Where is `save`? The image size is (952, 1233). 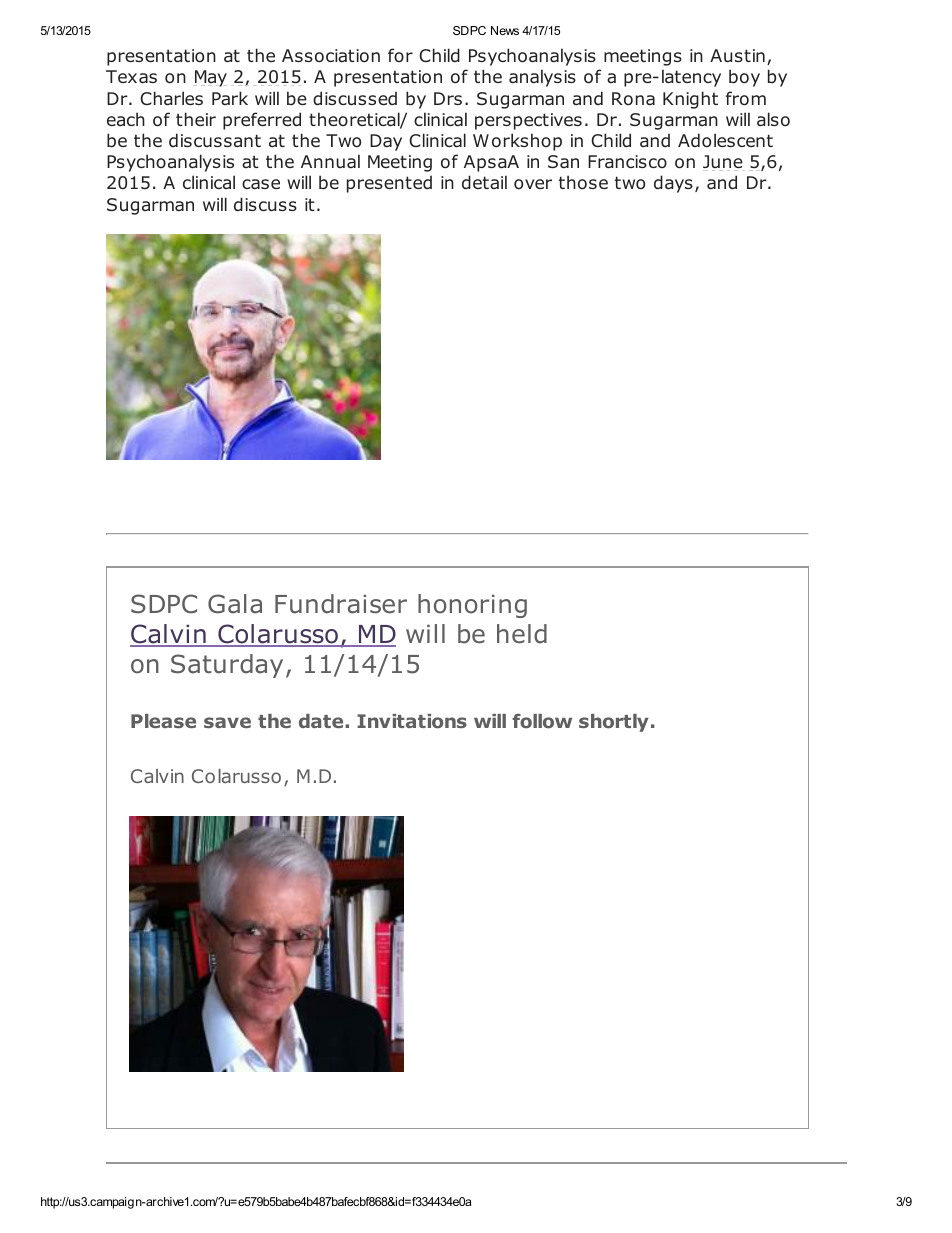 save is located at coordinates (227, 722).
